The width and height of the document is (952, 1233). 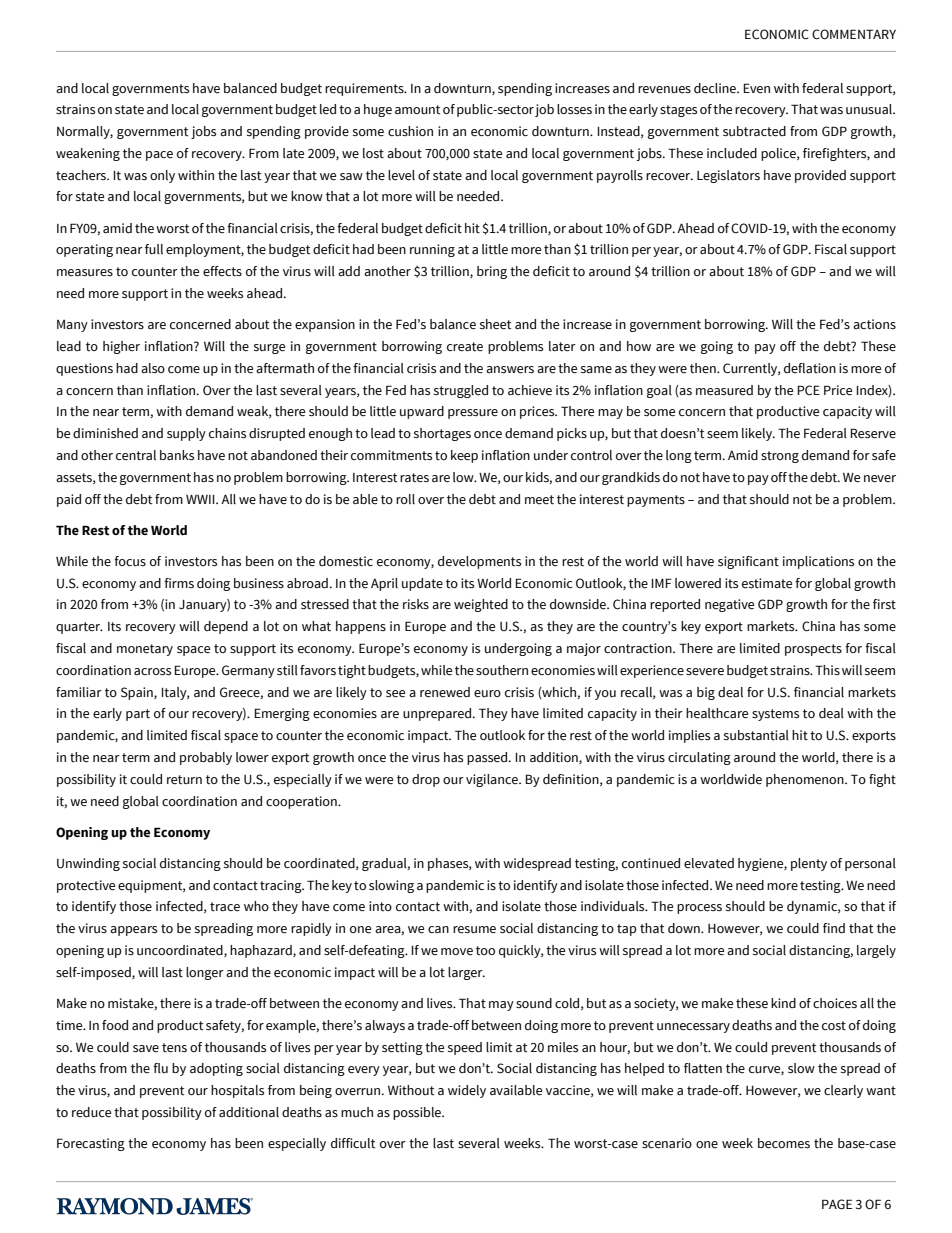 What do you see at coordinates (225, 907) in the document?
I see `trace` at bounding box center [225, 907].
